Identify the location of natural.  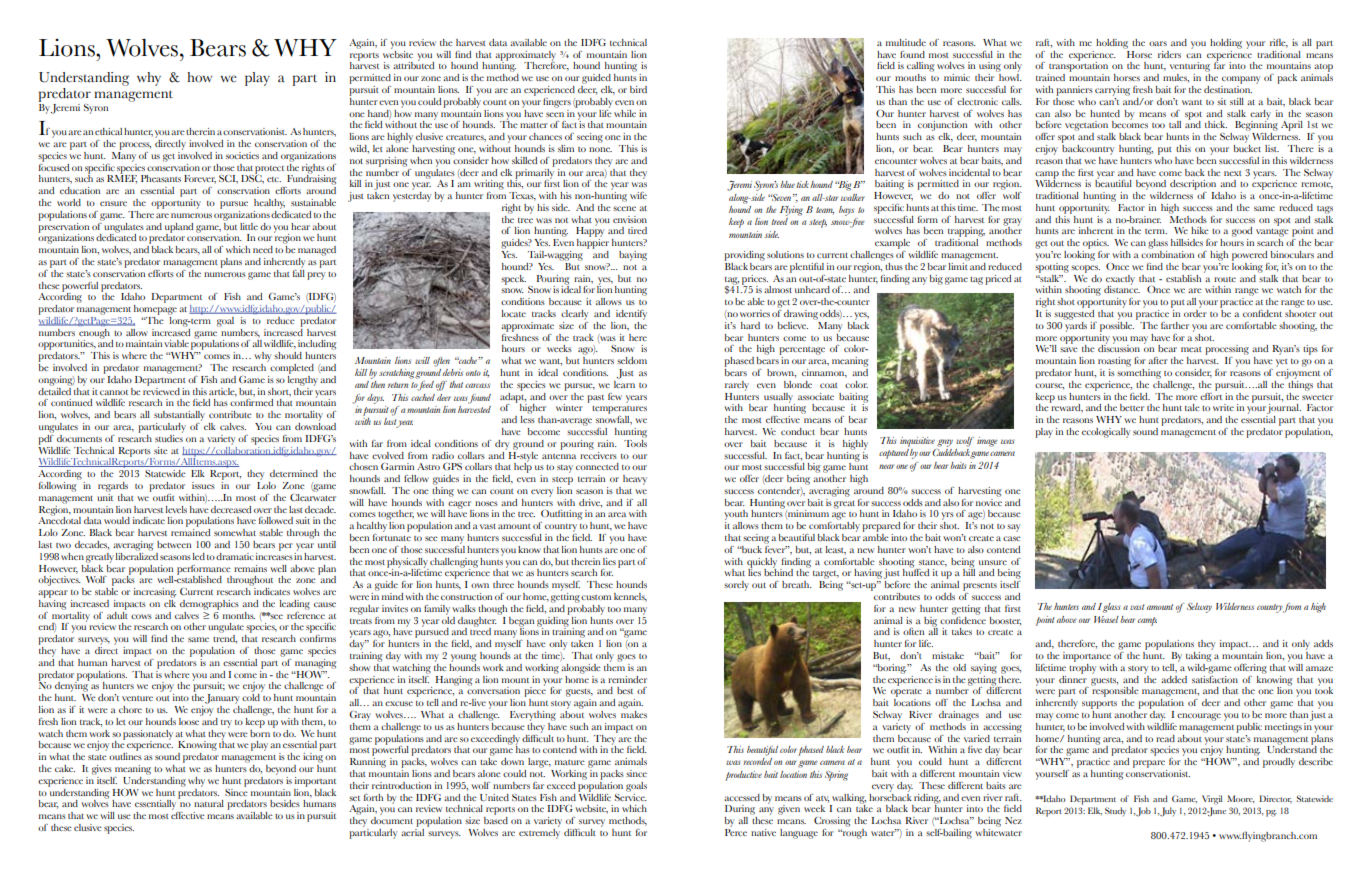
(209, 803).
